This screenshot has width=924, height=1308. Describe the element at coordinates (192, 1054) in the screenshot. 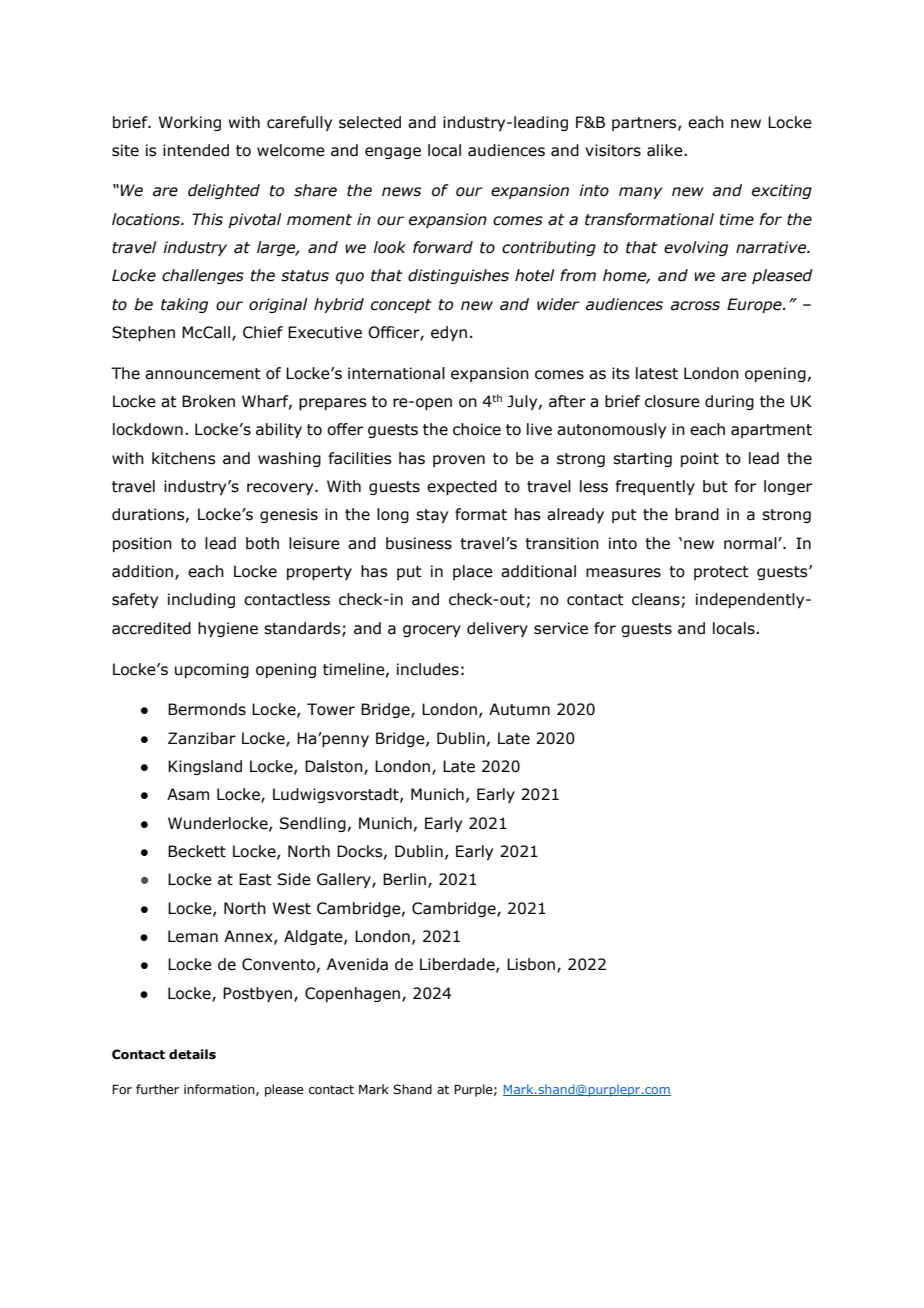

I see `details` at that location.
